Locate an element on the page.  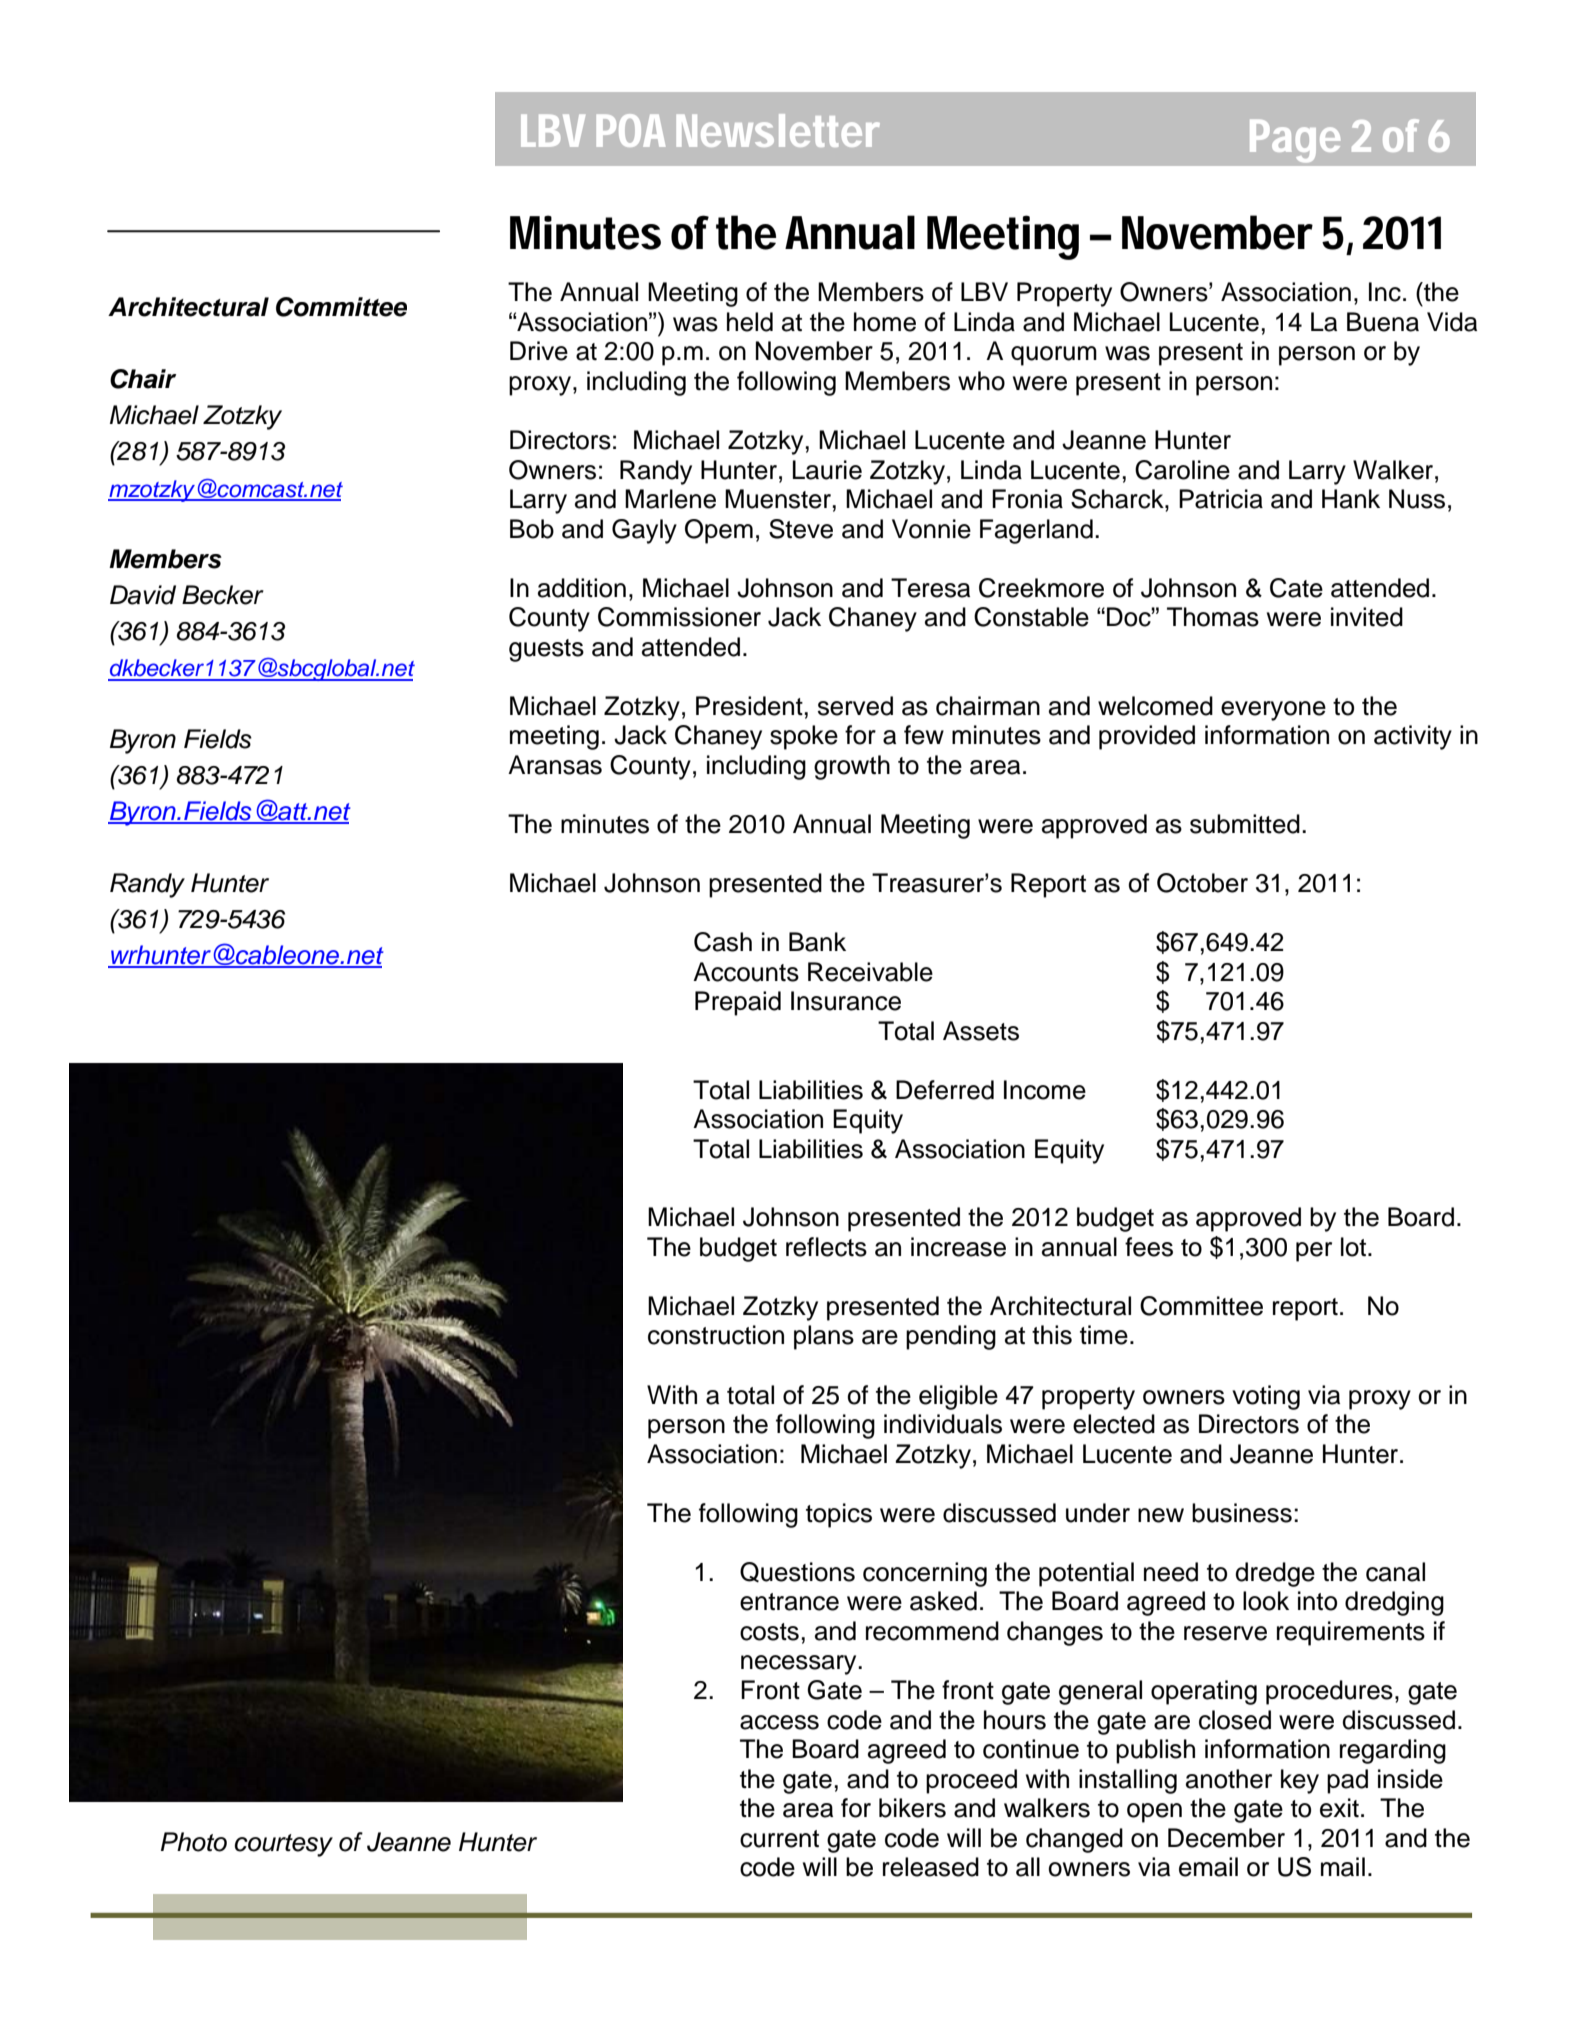
topics is located at coordinates (839, 1515).
